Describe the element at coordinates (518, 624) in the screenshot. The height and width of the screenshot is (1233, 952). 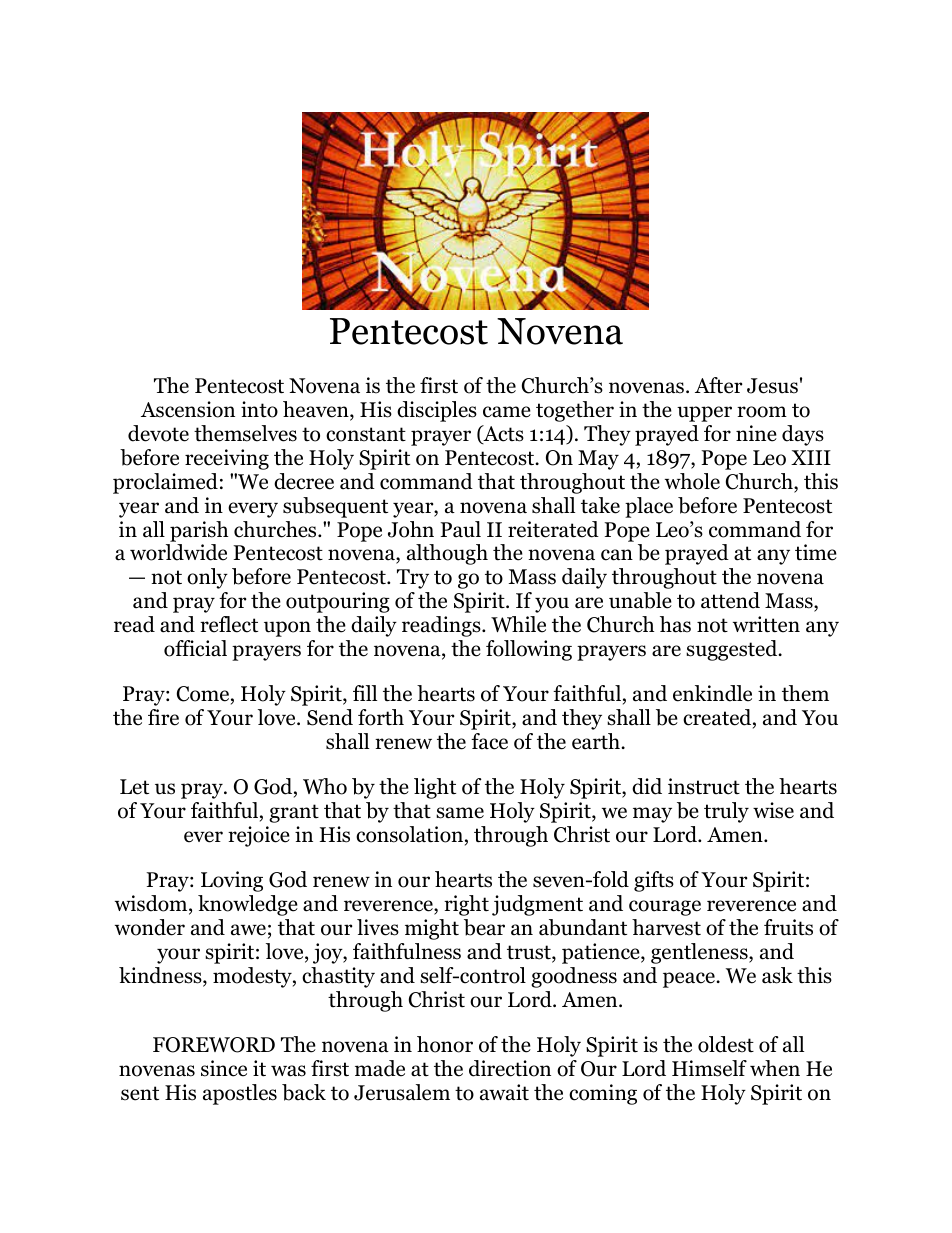
I see `While` at that location.
